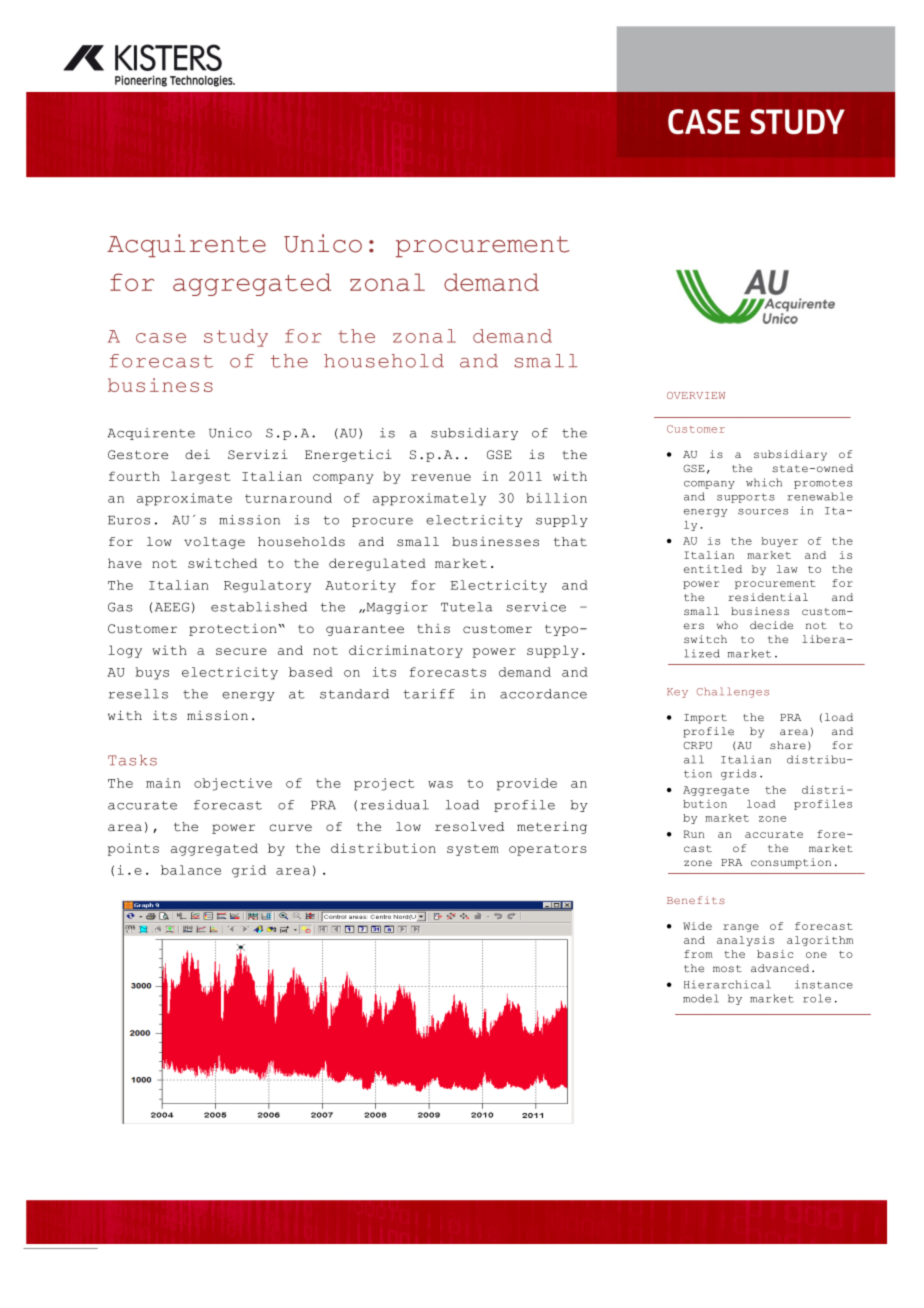 This image has width=924, height=1308. Describe the element at coordinates (763, 512) in the image. I see `sources` at that location.
